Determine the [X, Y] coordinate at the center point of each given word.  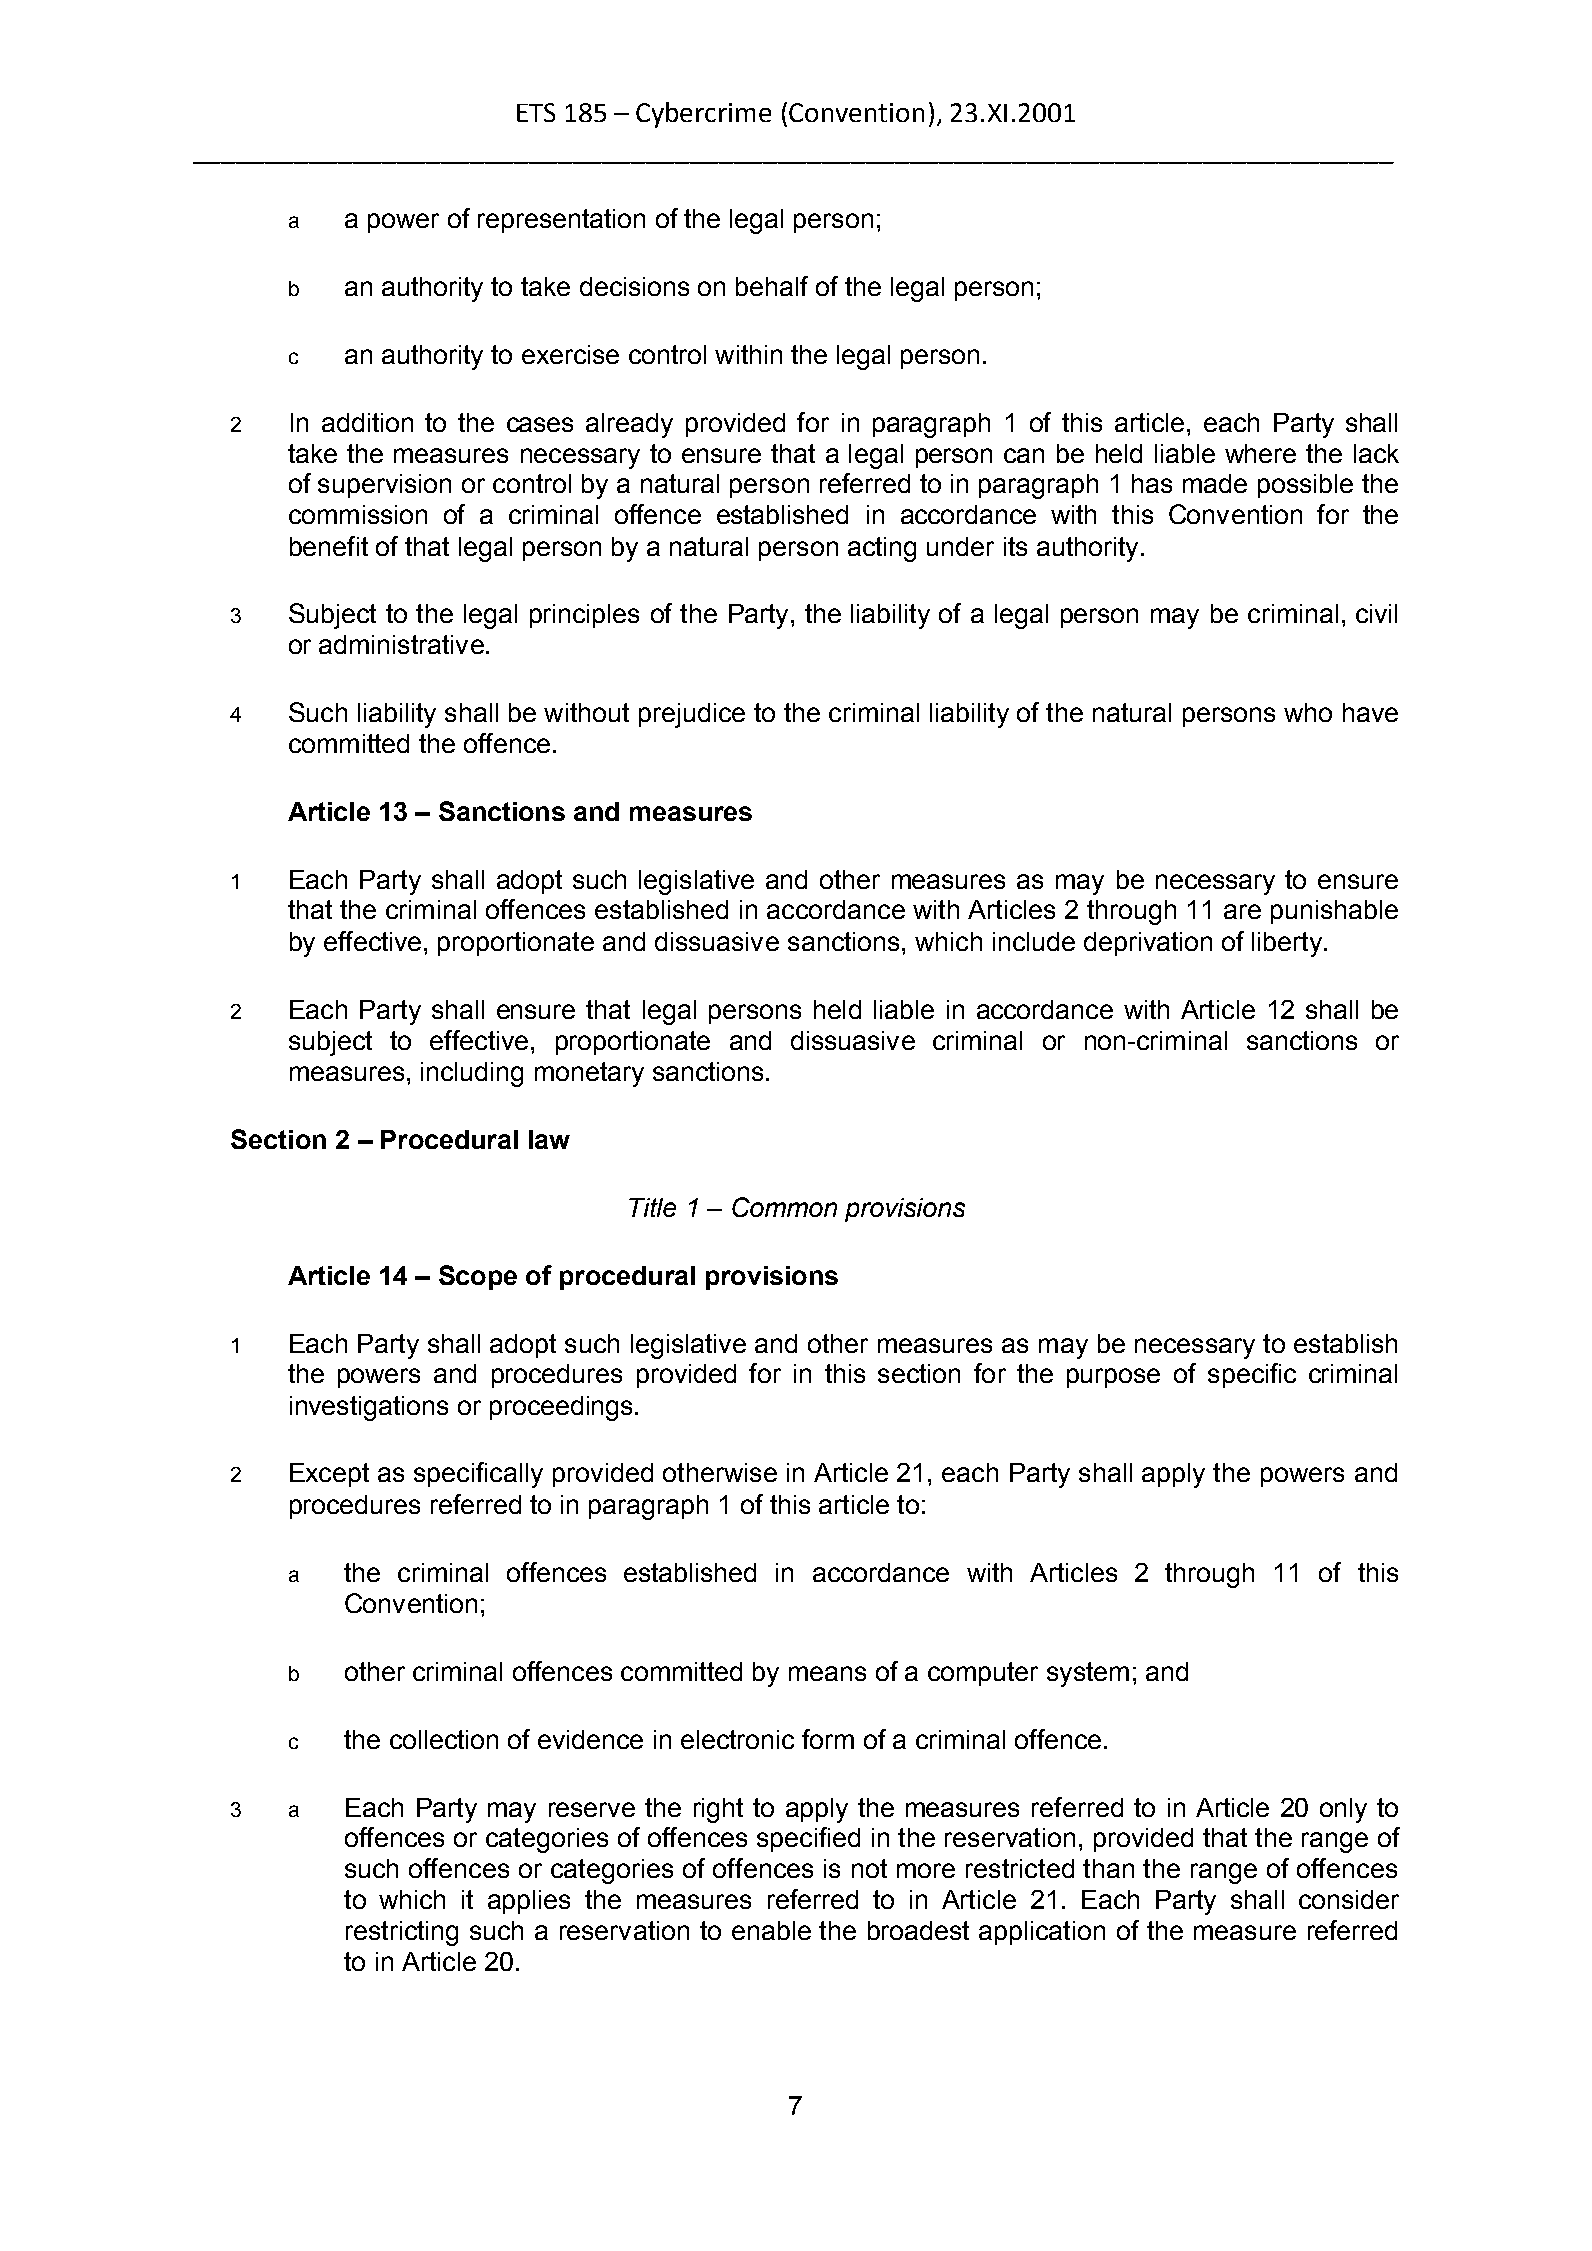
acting [882, 549]
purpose [1113, 1378]
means [827, 1673]
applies [529, 1902]
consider [1349, 1899]
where [1260, 453]
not [869, 1868]
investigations [369, 1408]
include [1034, 941]
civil [1376, 613]
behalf [772, 286]
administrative [401, 644]
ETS [536, 112]
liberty [1288, 944]
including [472, 1074]
